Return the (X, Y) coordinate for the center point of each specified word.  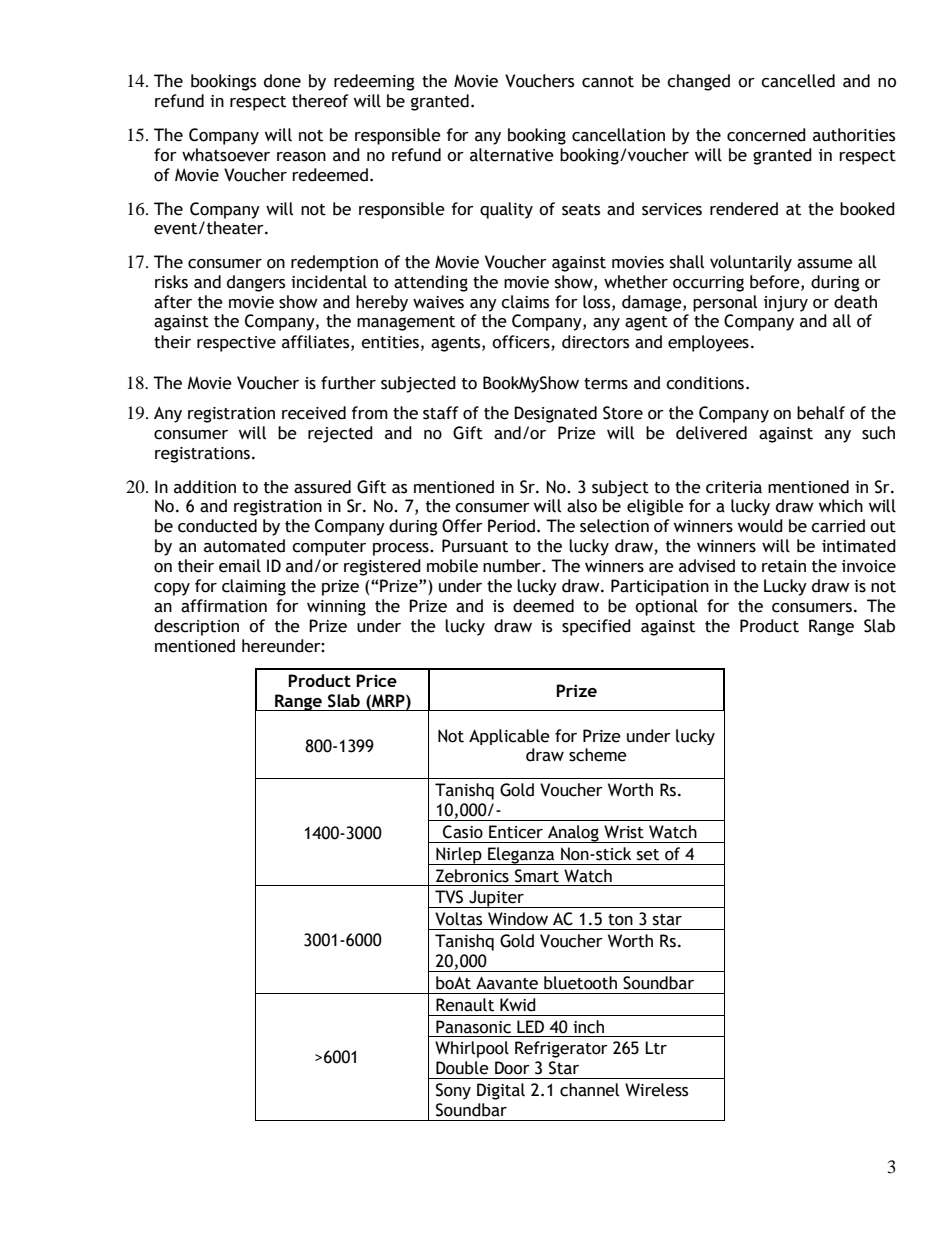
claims (525, 302)
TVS (449, 897)
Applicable (509, 737)
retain (784, 566)
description (196, 627)
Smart (537, 876)
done (282, 81)
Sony (453, 1091)
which (841, 506)
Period (511, 526)
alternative (512, 155)
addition (205, 487)
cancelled (798, 81)
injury (786, 304)
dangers (256, 283)
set (648, 855)
